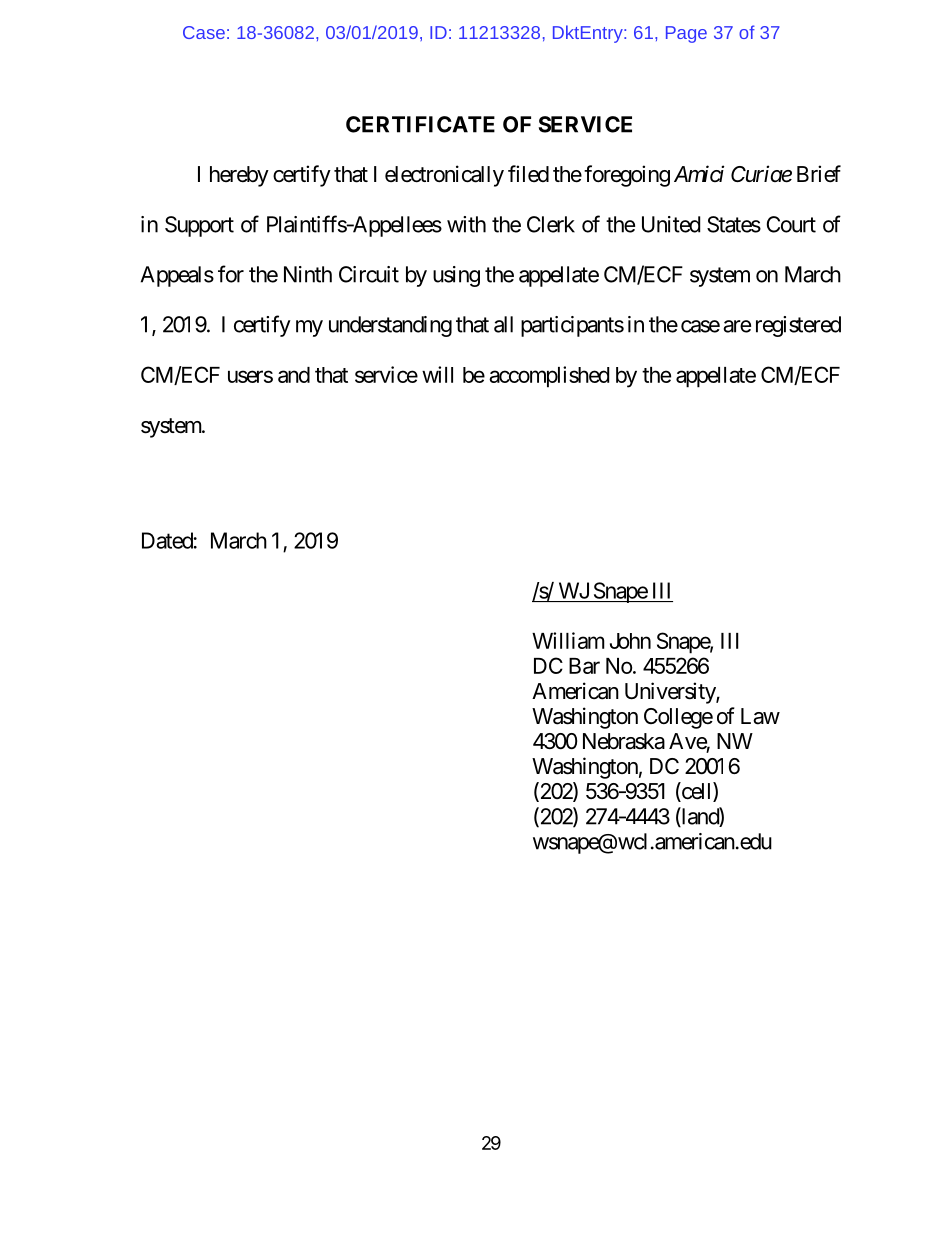 This document has height=1233, width=952. I want to click on John, so click(630, 641).
